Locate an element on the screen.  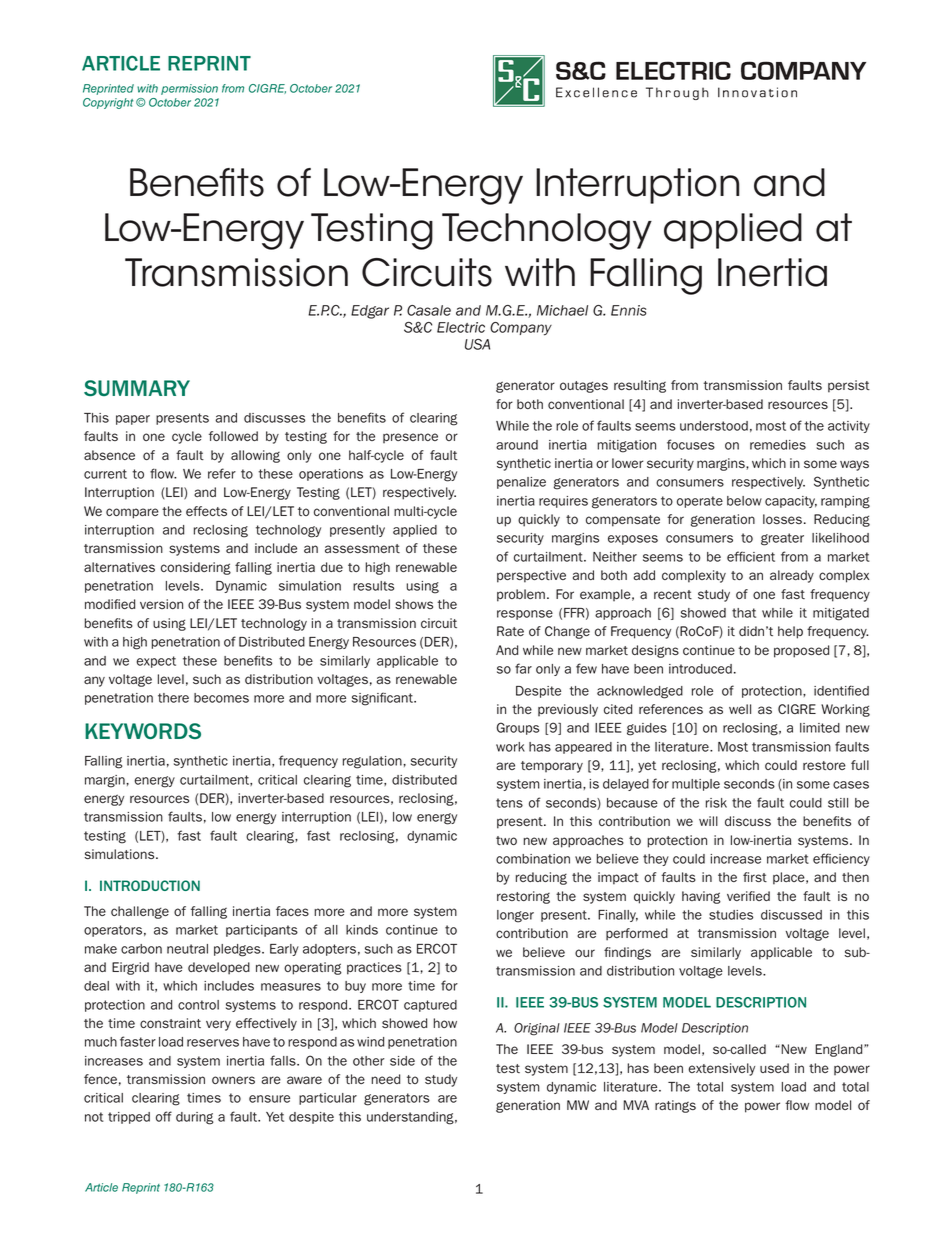
two is located at coordinates (506, 840).
